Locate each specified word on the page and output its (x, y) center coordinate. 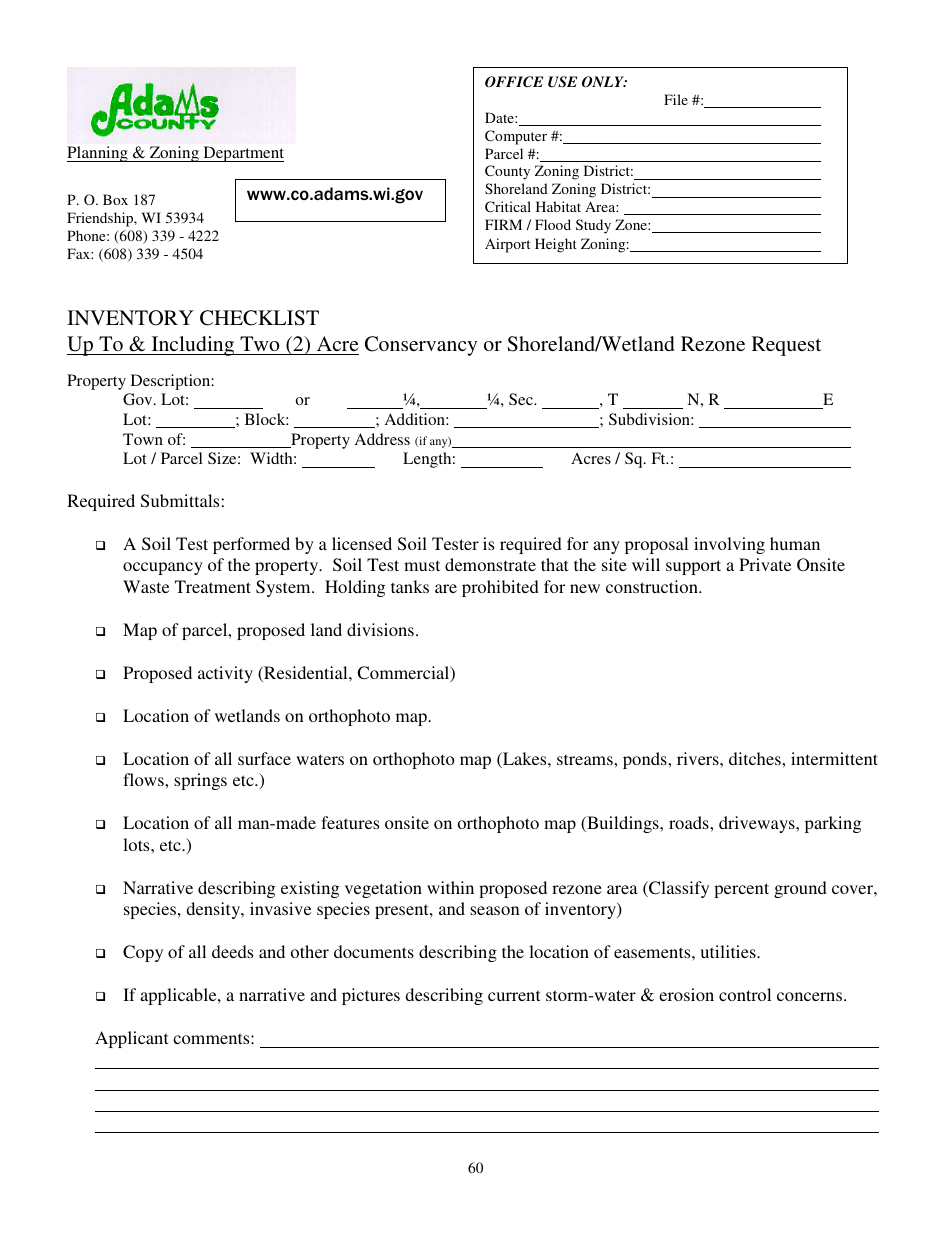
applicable (179, 996)
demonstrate (490, 564)
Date (500, 117)
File (676, 99)
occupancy (163, 568)
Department (242, 154)
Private (765, 564)
